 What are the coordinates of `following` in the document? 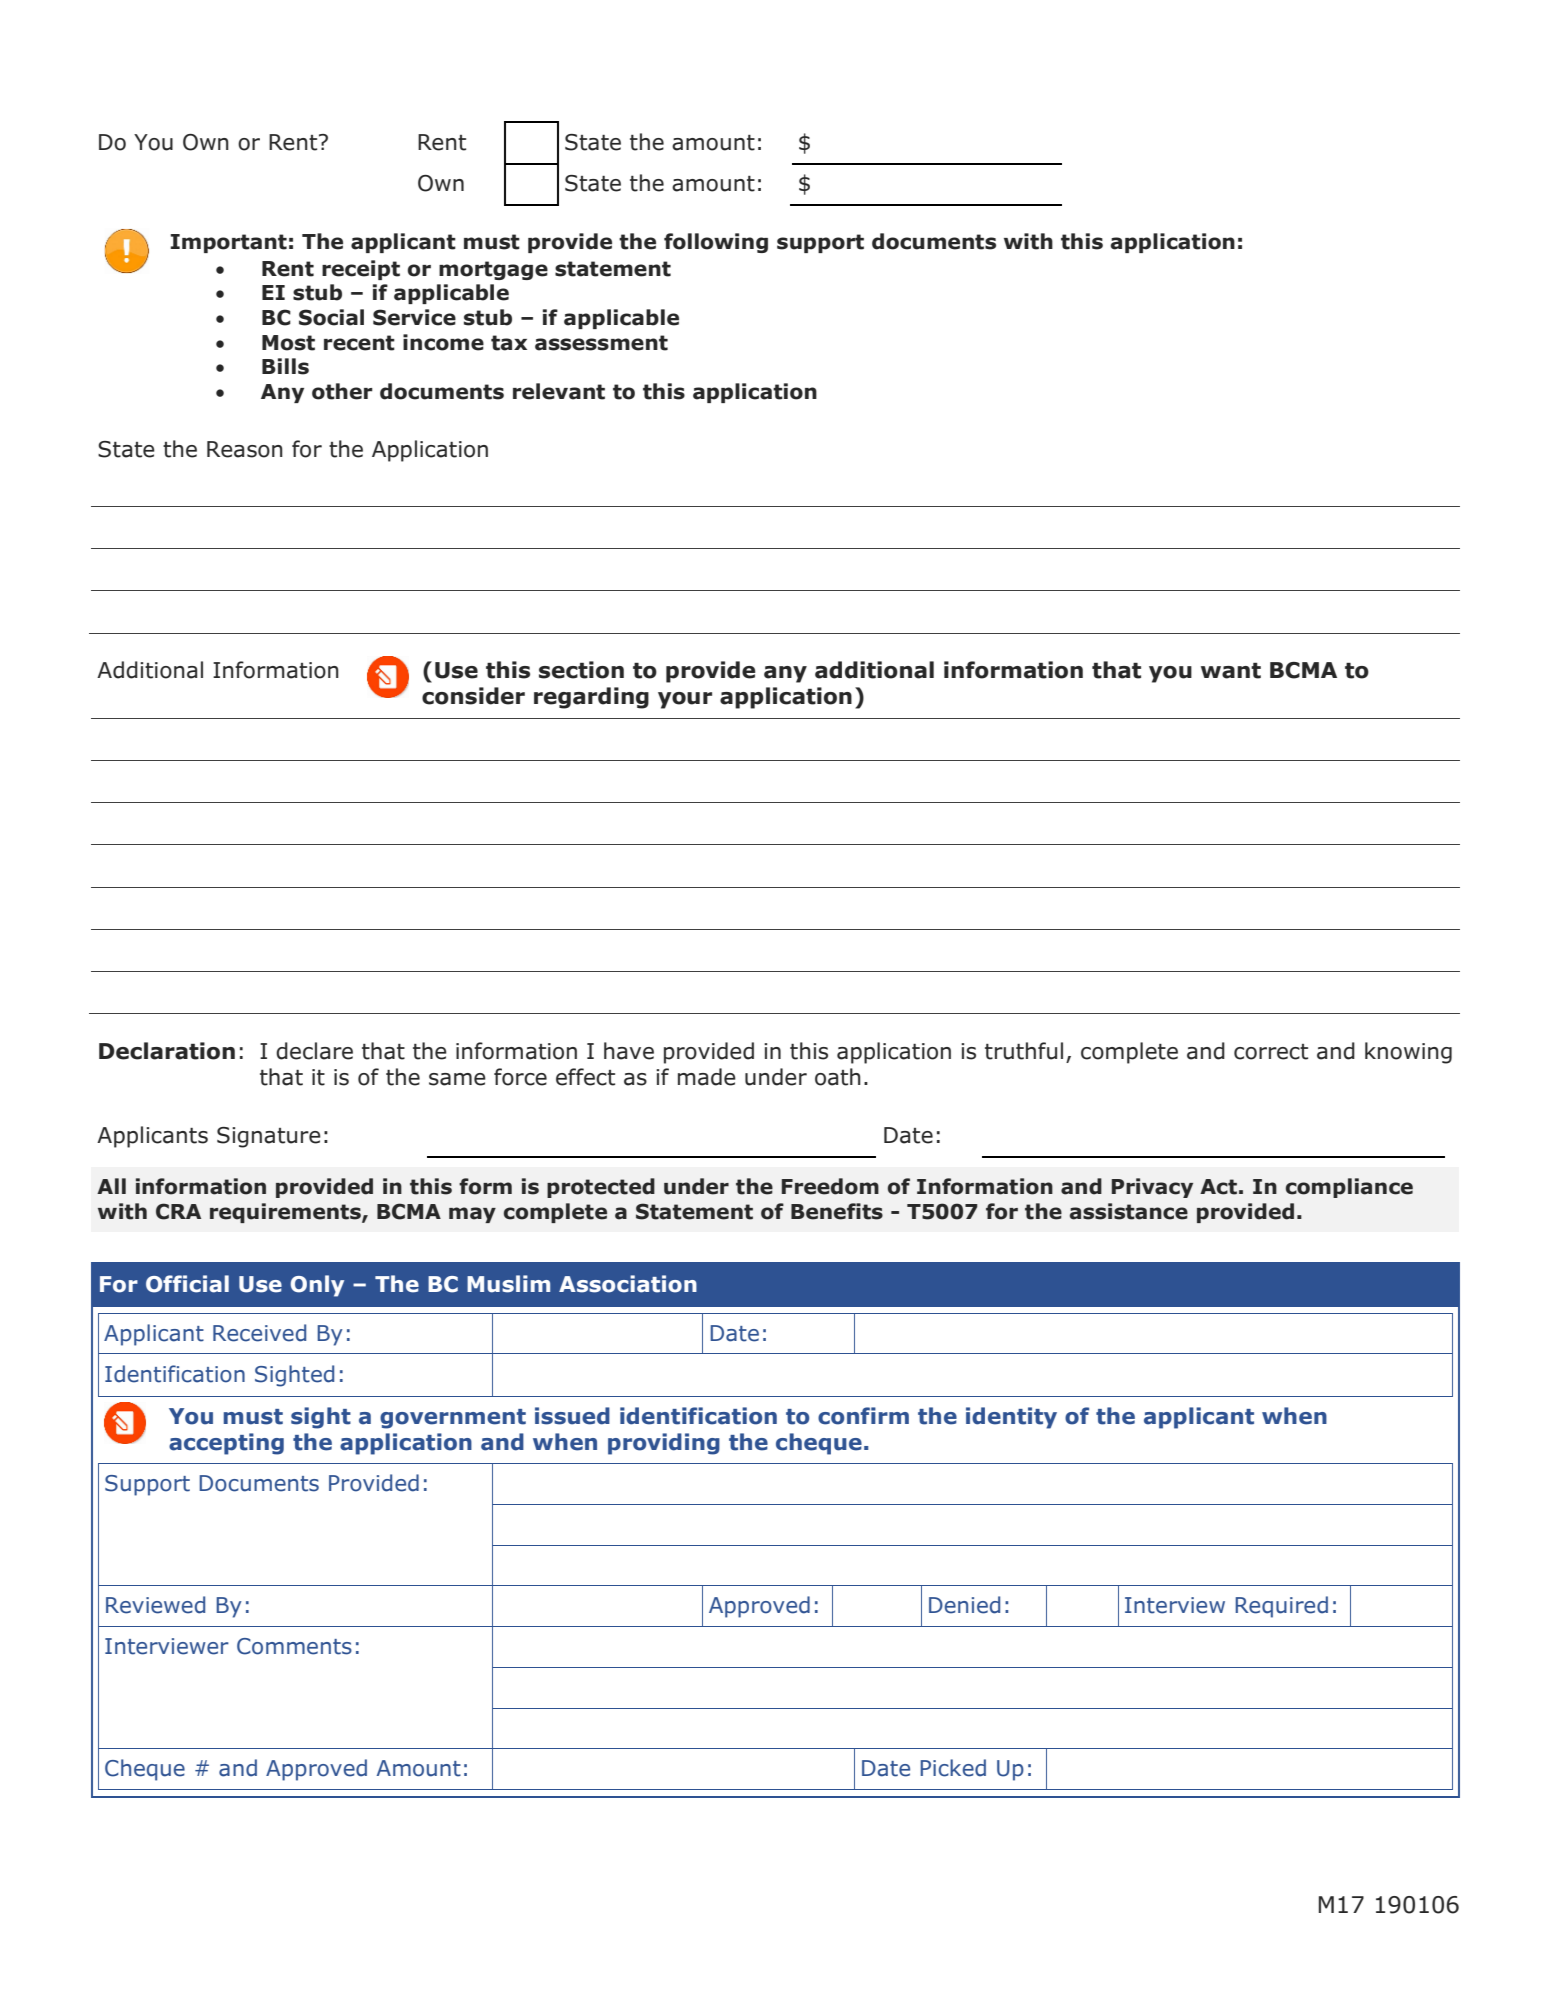 It's located at (716, 243).
